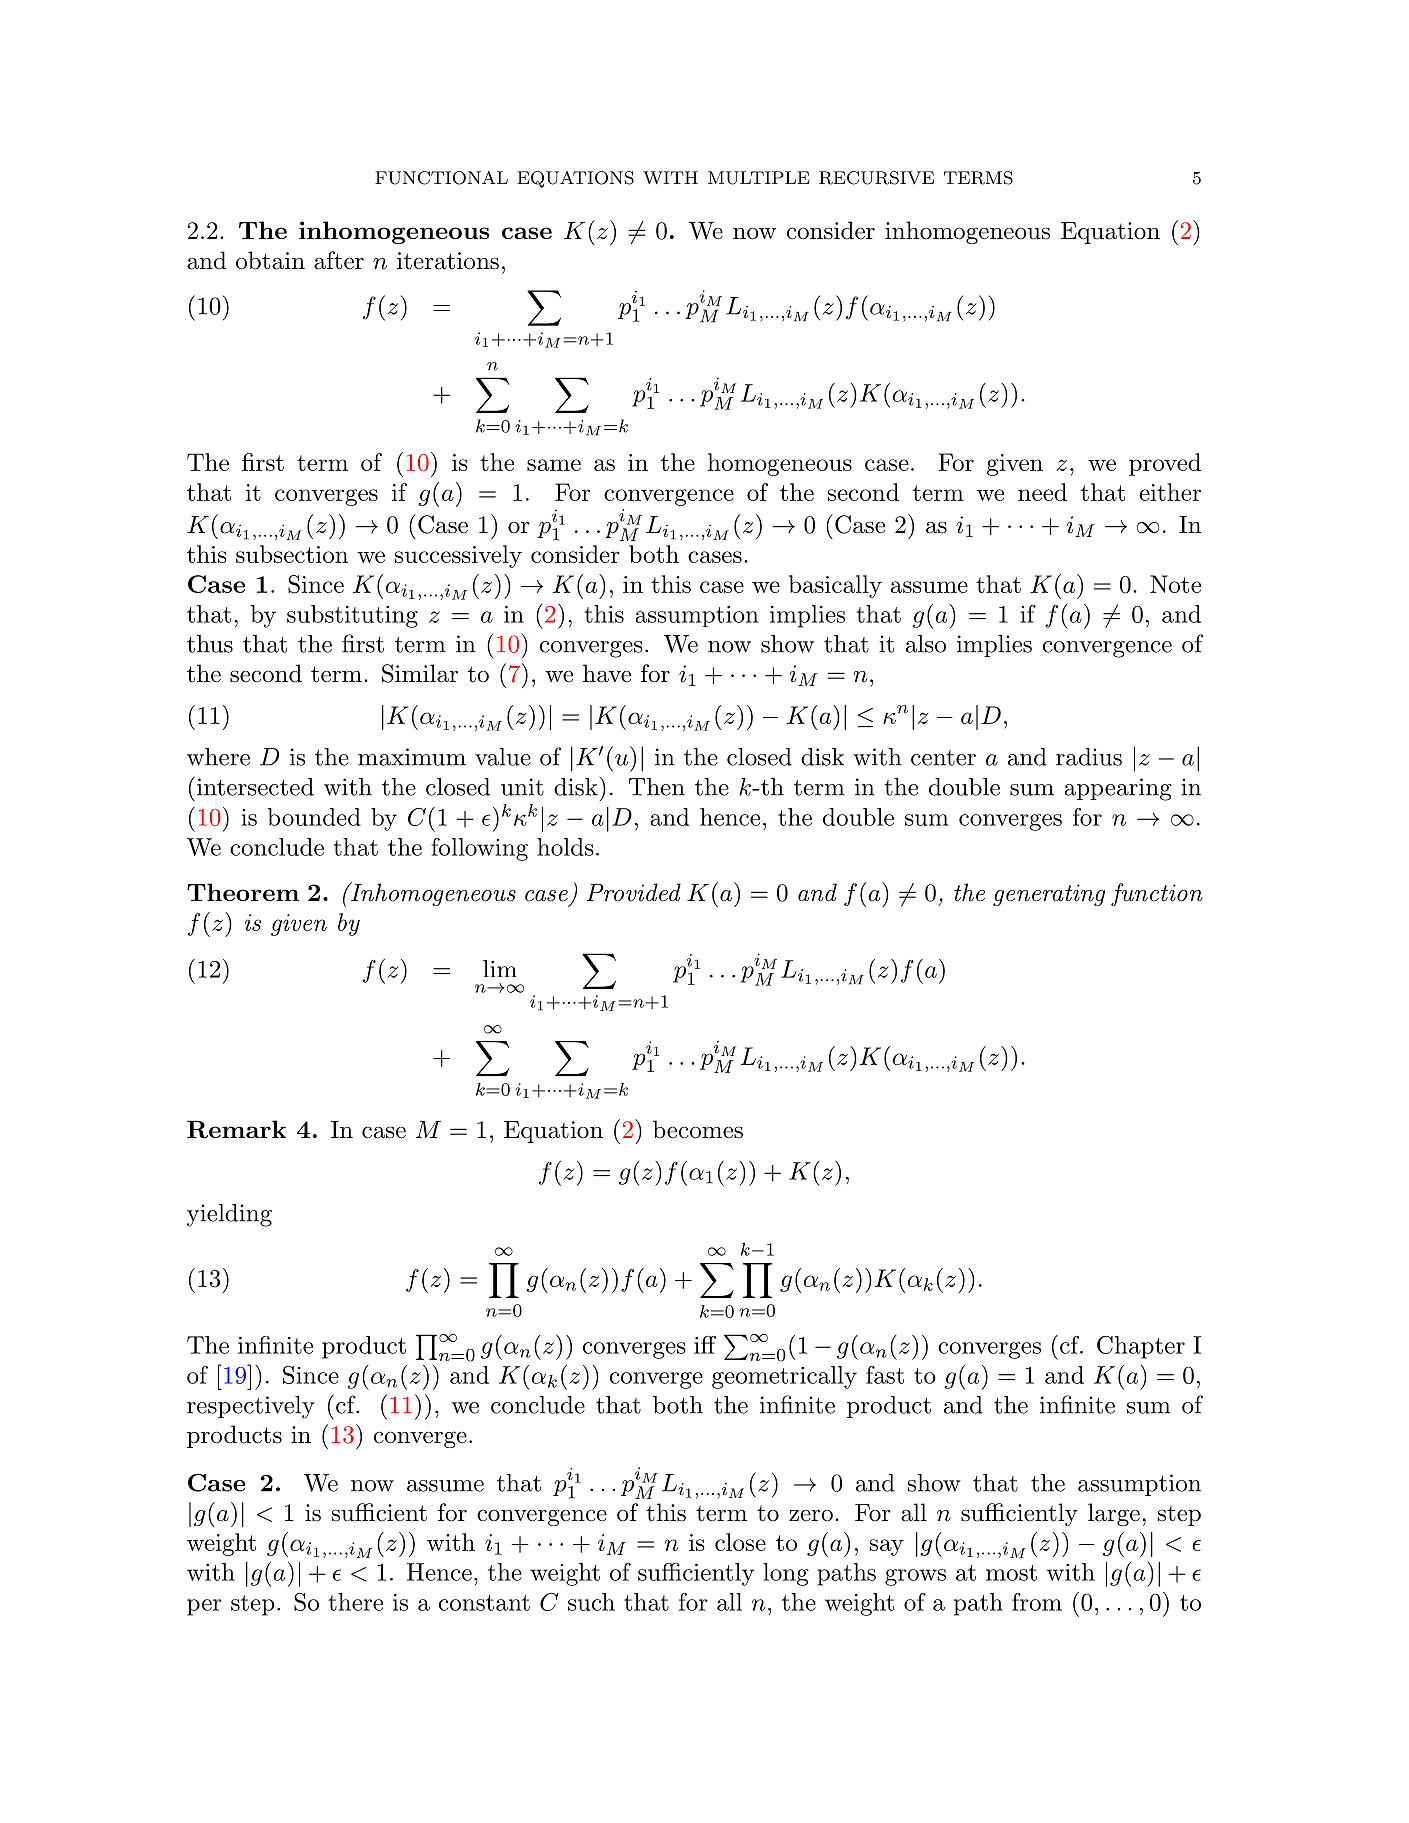 Image resolution: width=1409 pixels, height=1823 pixels. What do you see at coordinates (236, 1129) in the document?
I see `Remark` at bounding box center [236, 1129].
